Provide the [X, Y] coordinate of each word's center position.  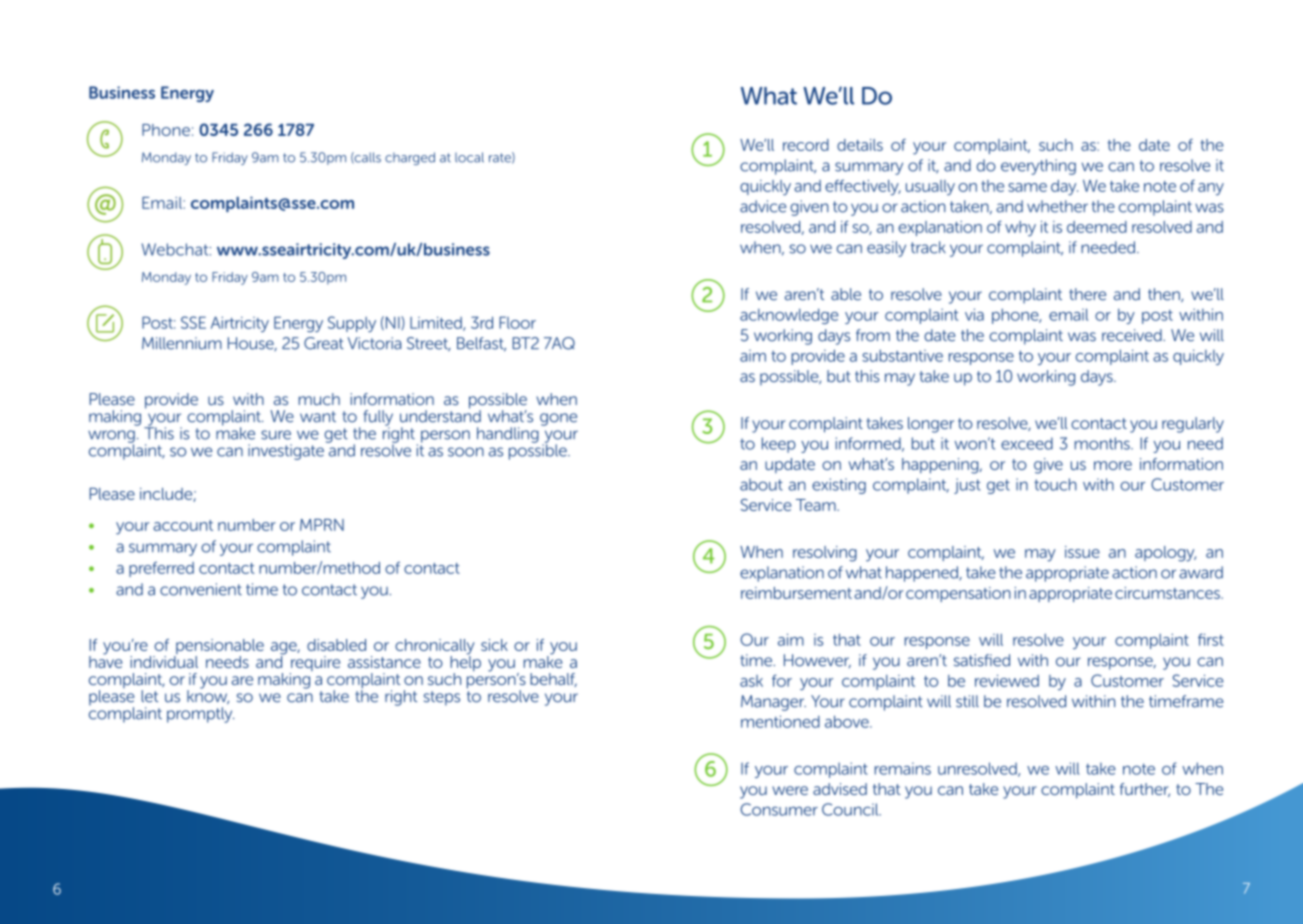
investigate [286, 452]
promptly [200, 715]
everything [1038, 167]
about [761, 484]
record [806, 145]
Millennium [182, 343]
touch [1055, 484]
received [1133, 335]
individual [164, 660]
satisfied [982, 660]
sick [494, 645]
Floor [517, 322]
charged [410, 158]
